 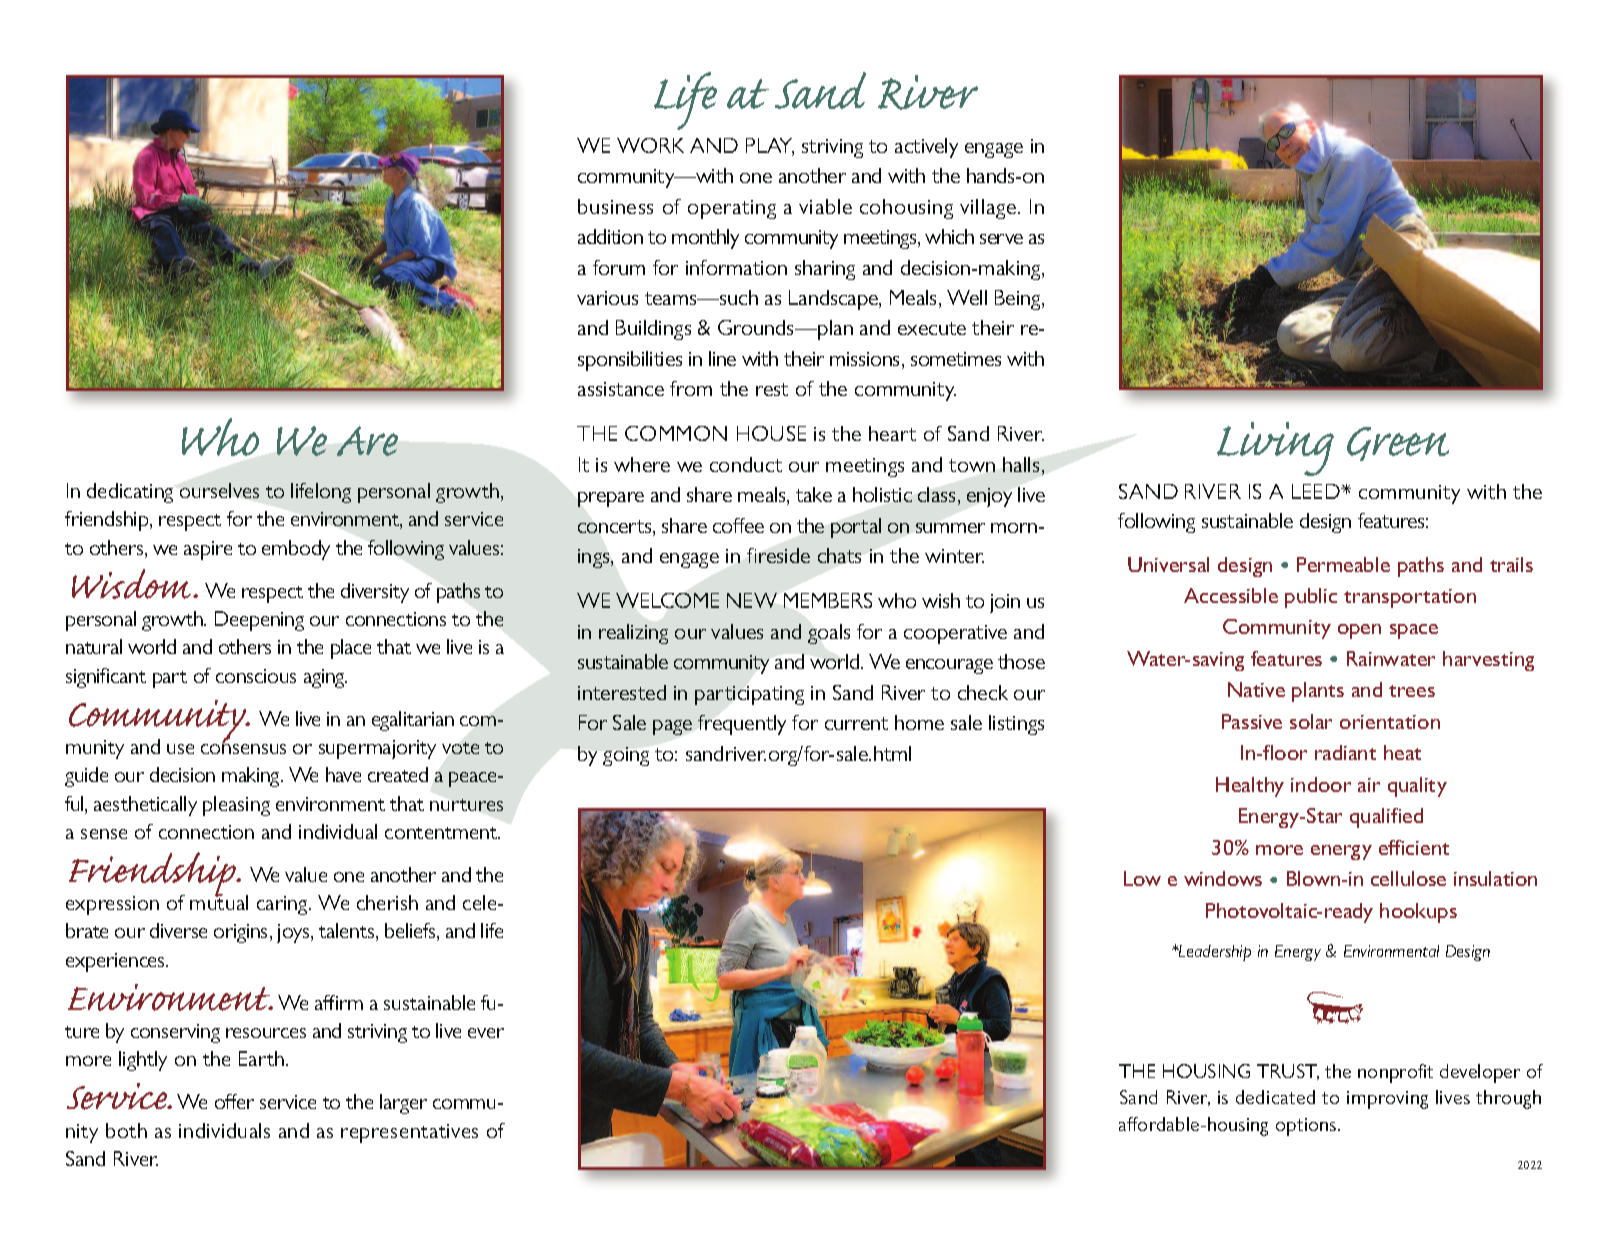 I want to click on going, so click(x=626, y=756).
